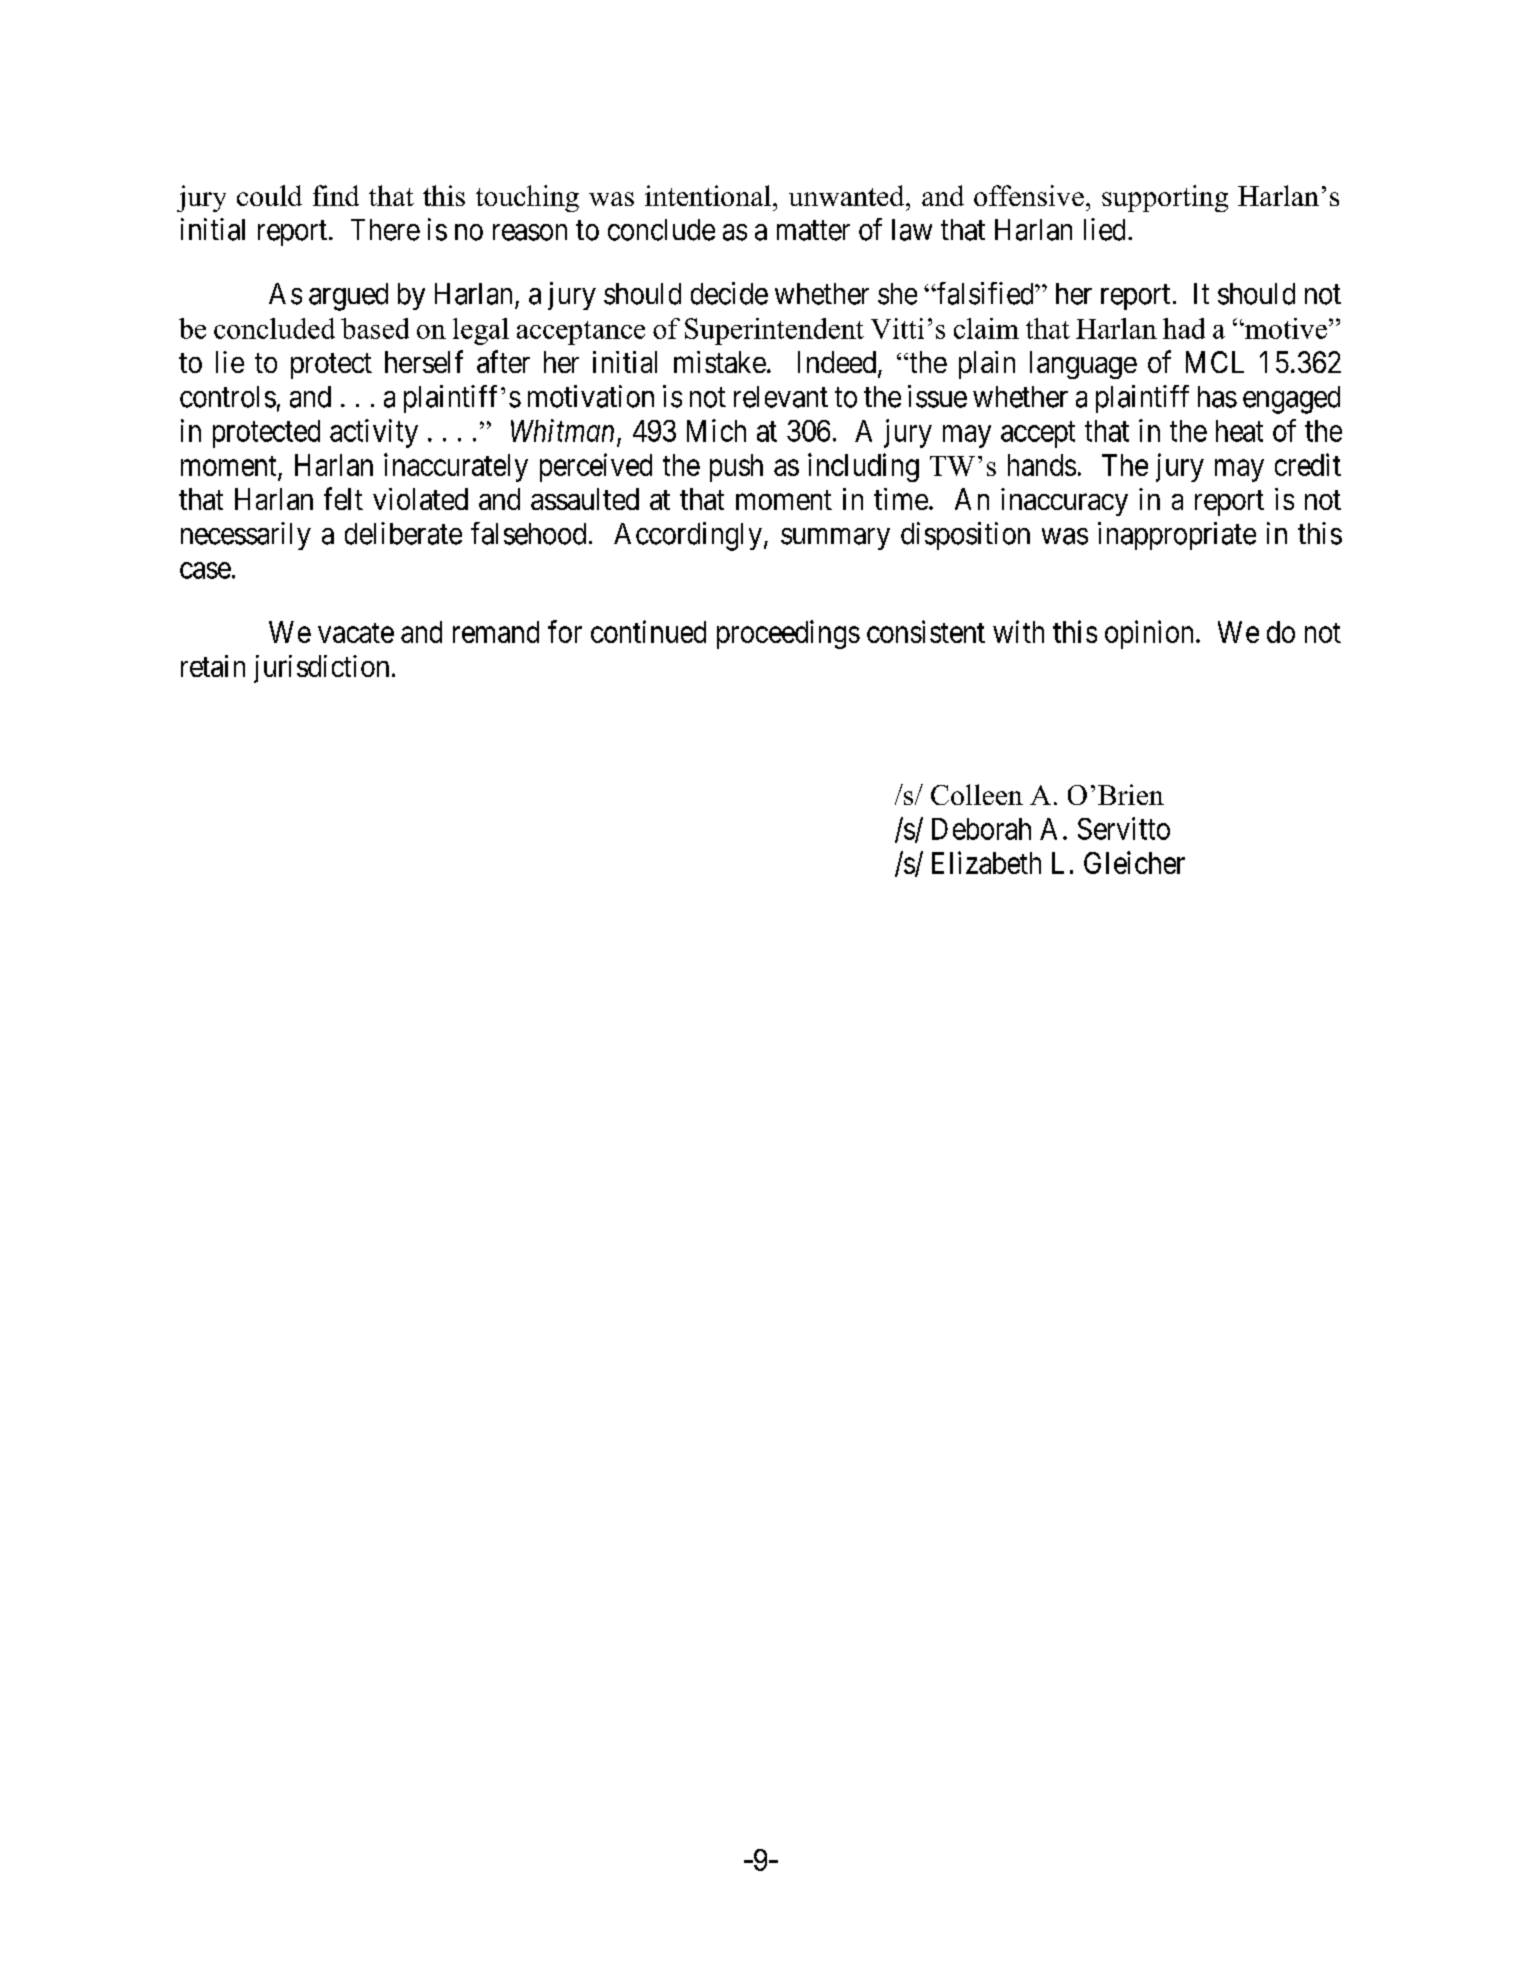 The image size is (1520, 1967). I want to click on jurisdiction, so click(321, 669).
